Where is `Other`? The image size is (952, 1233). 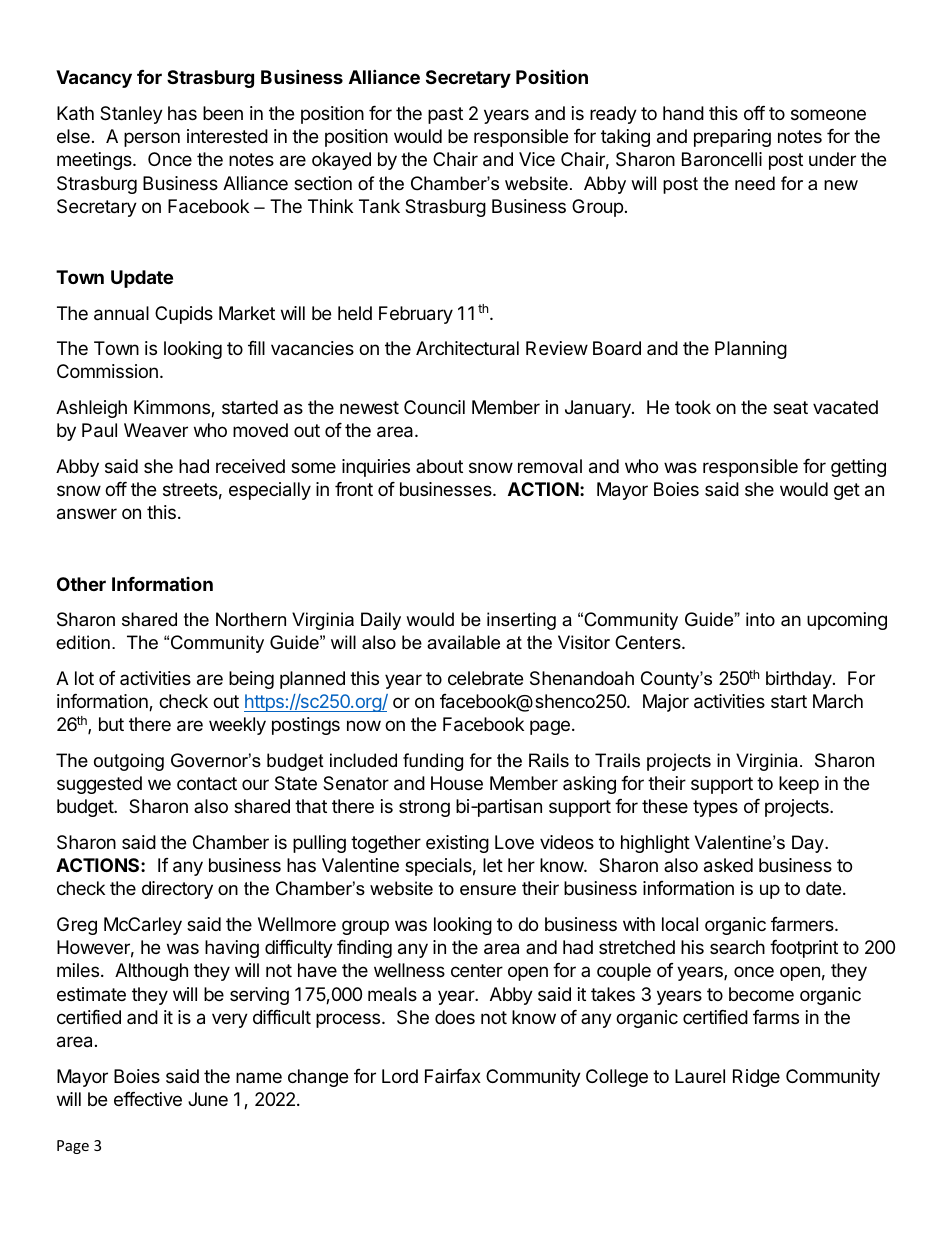
Other is located at coordinates (81, 584).
